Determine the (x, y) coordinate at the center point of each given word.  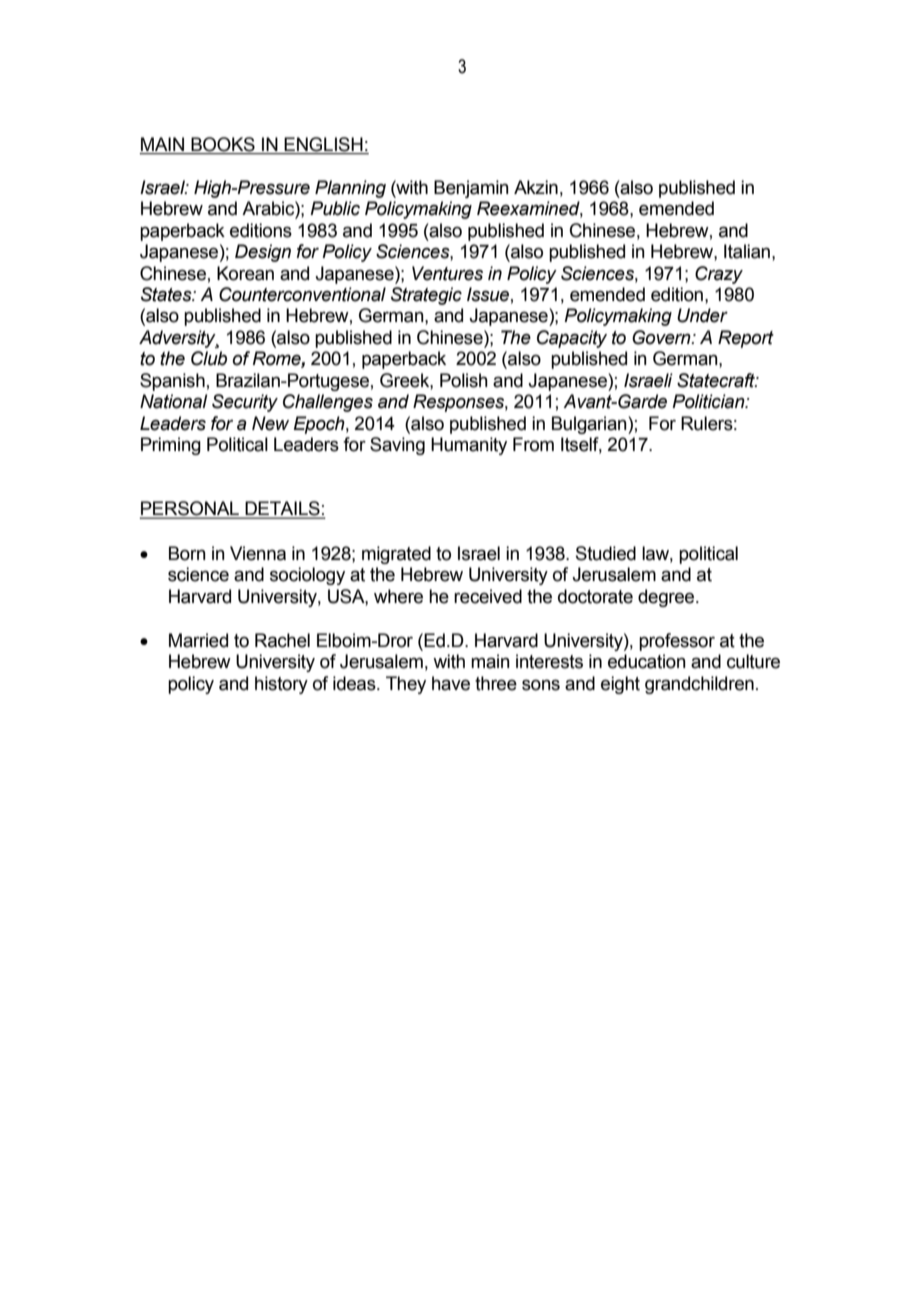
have (451, 683)
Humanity (469, 446)
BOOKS (223, 145)
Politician (709, 401)
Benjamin (471, 189)
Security (245, 403)
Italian (747, 251)
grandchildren (699, 685)
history (281, 685)
